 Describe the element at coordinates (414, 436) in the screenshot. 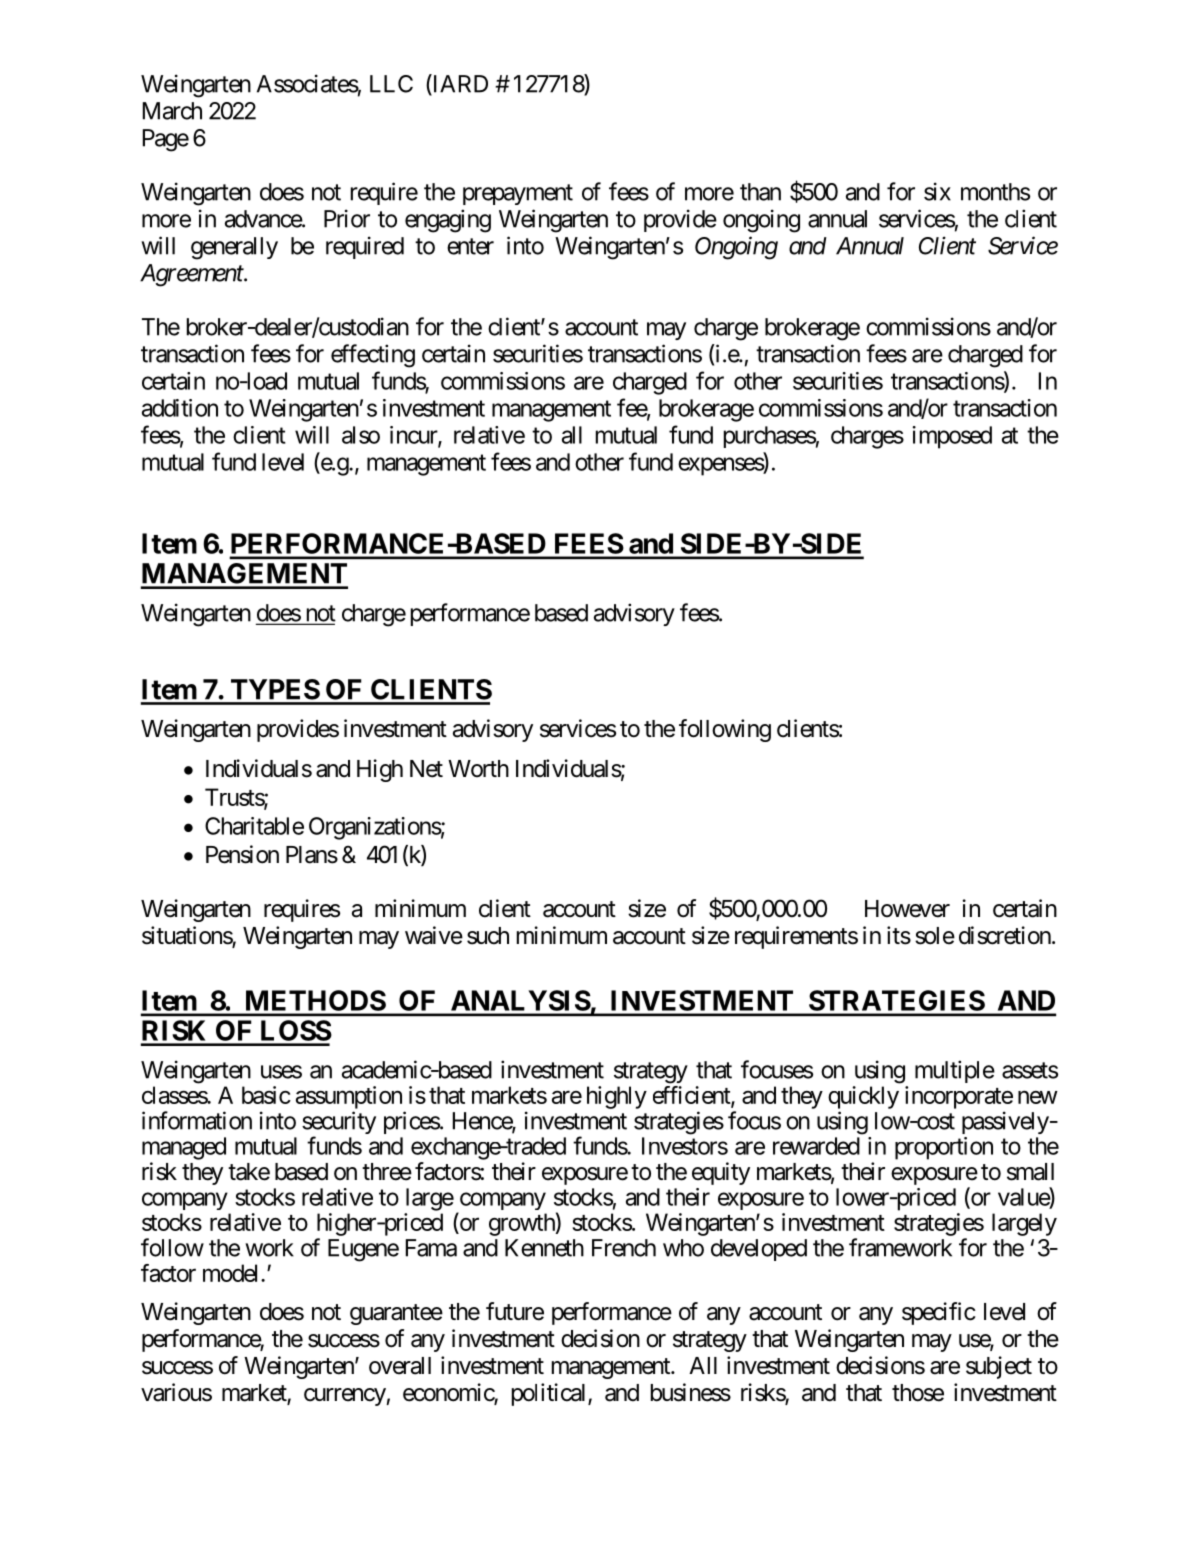

I see `incur` at that location.
